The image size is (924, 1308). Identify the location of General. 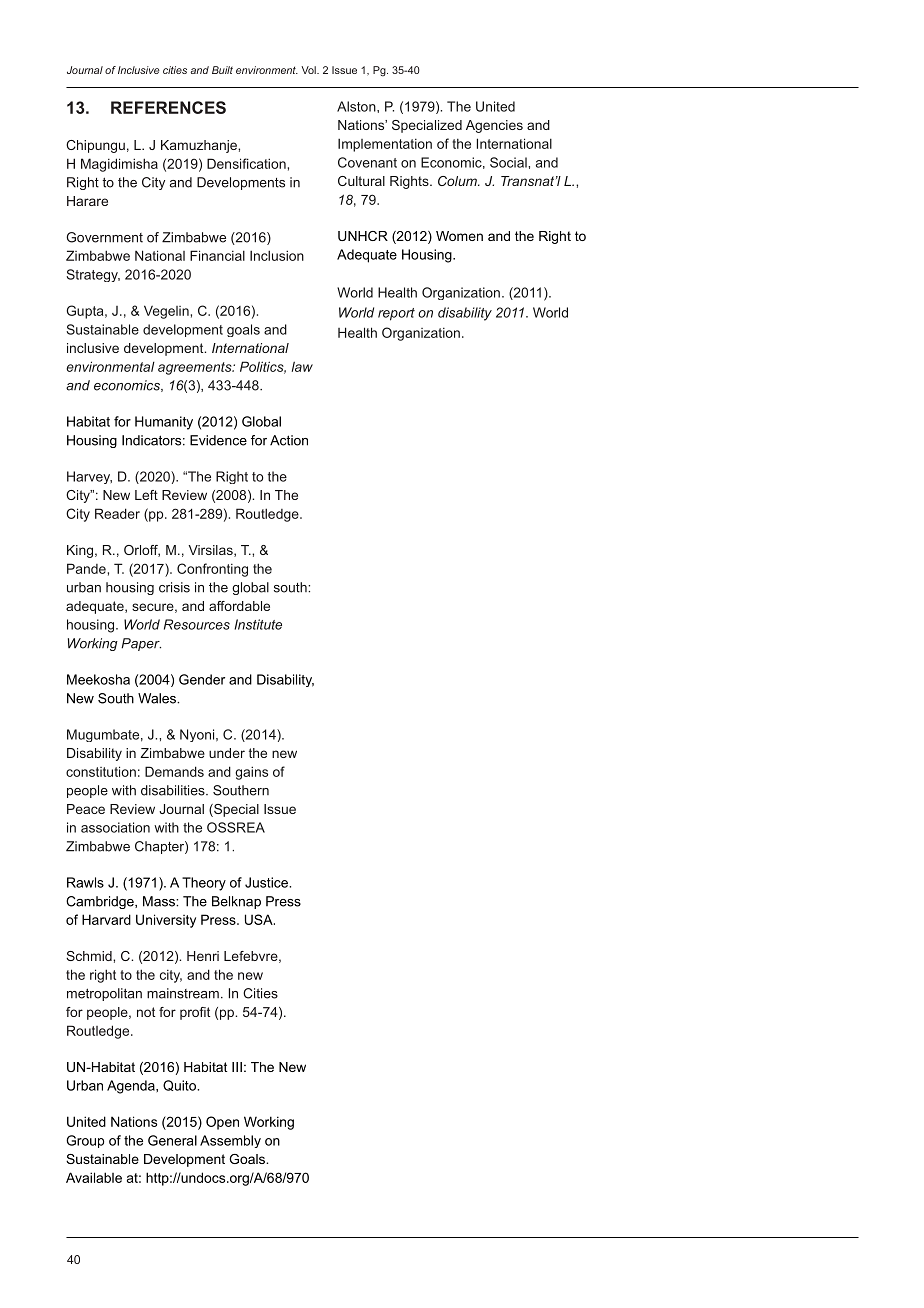
(172, 1140).
